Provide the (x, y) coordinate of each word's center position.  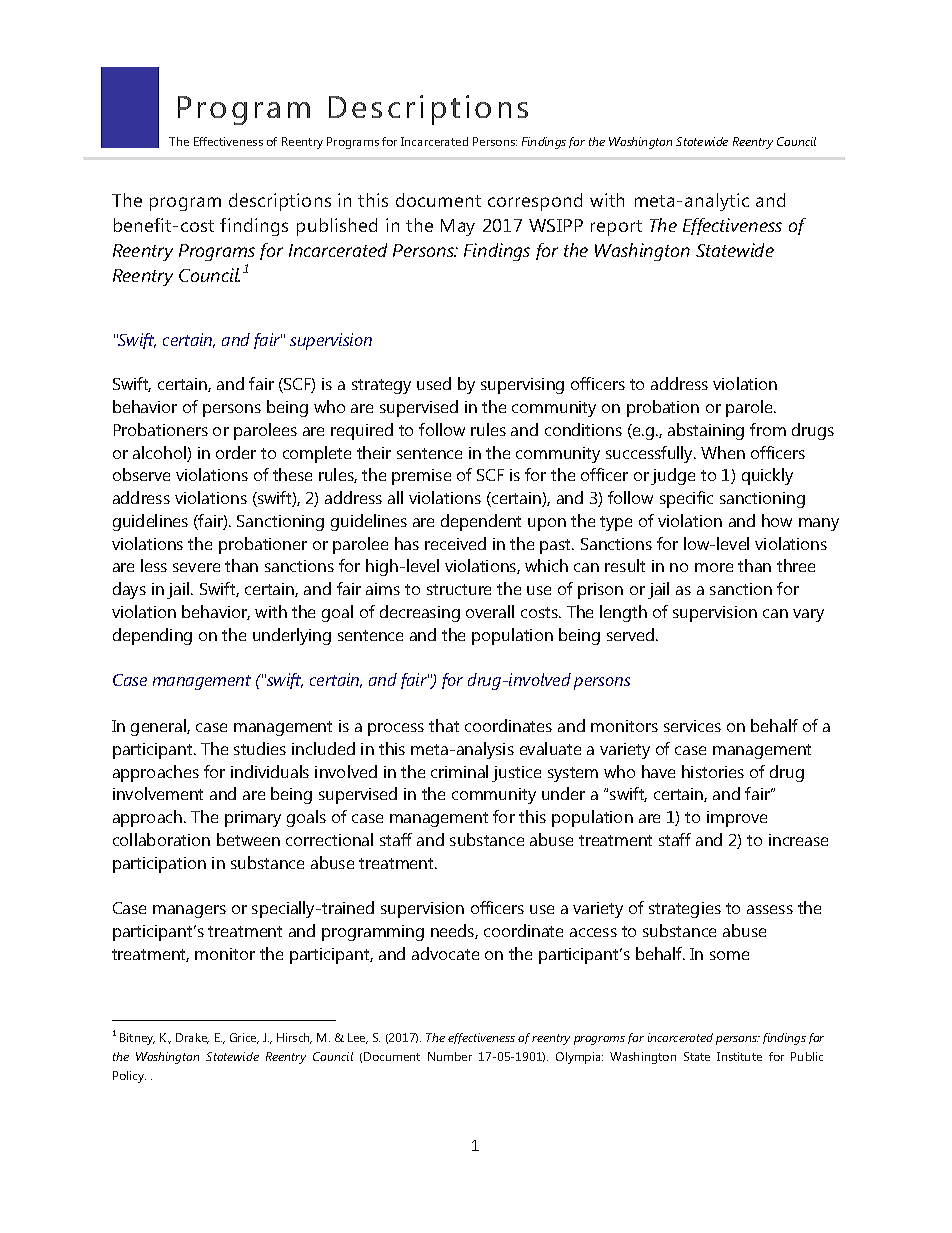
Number (450, 1056)
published (337, 227)
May (458, 227)
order (236, 452)
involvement (158, 793)
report (616, 228)
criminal (459, 771)
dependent (481, 522)
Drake (192, 1038)
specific (686, 499)
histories (713, 771)
